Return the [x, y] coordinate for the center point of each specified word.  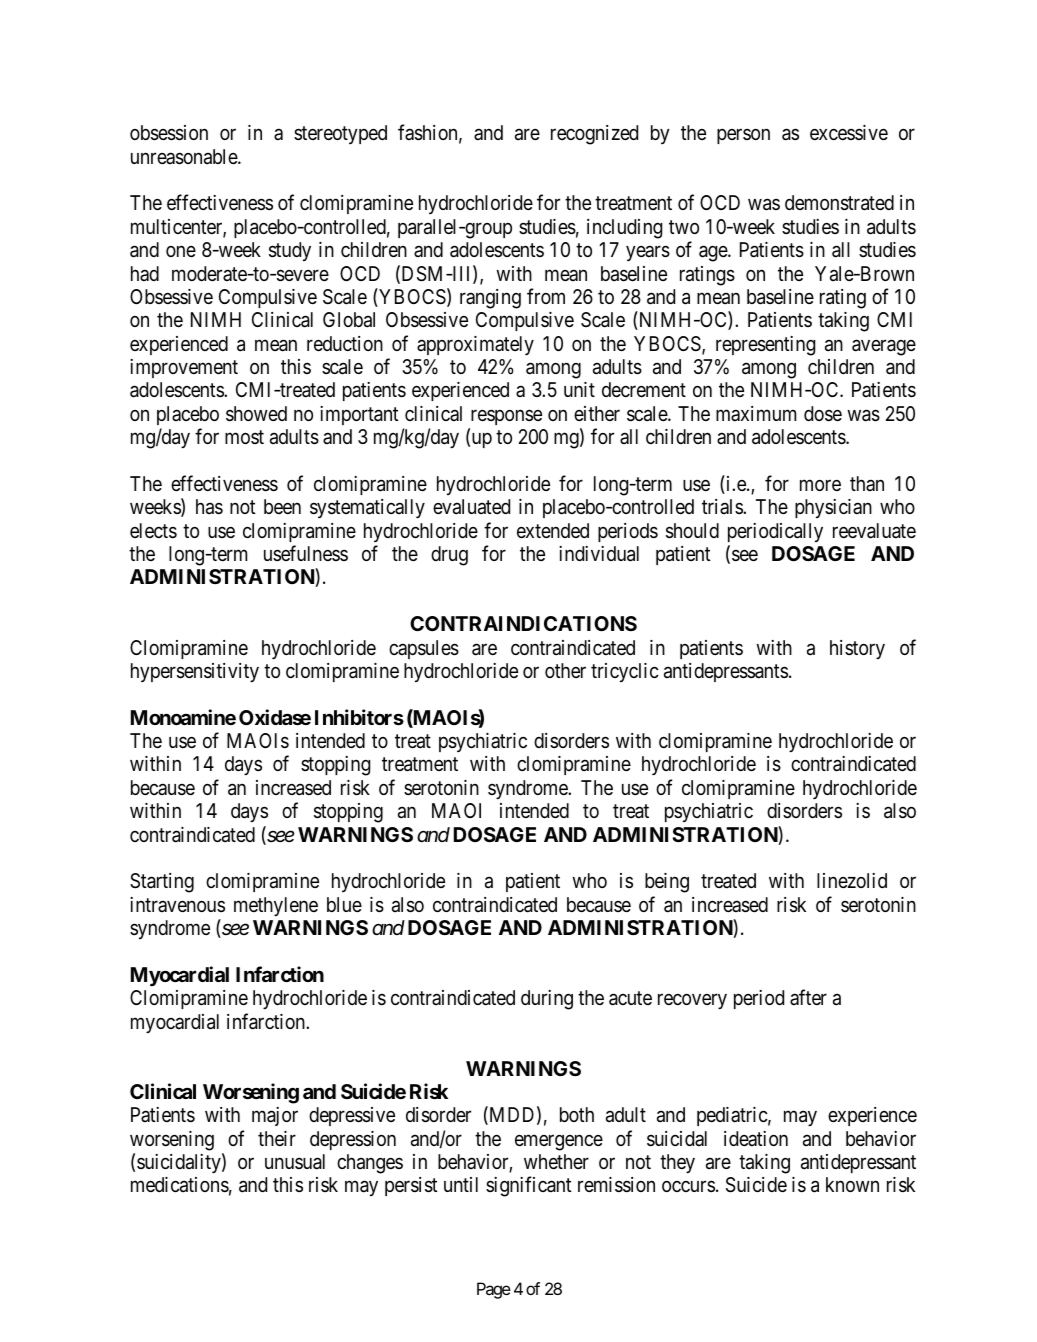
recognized [594, 135]
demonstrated [839, 203]
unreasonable [185, 157]
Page [494, 1290]
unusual [295, 1162]
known [852, 1184]
